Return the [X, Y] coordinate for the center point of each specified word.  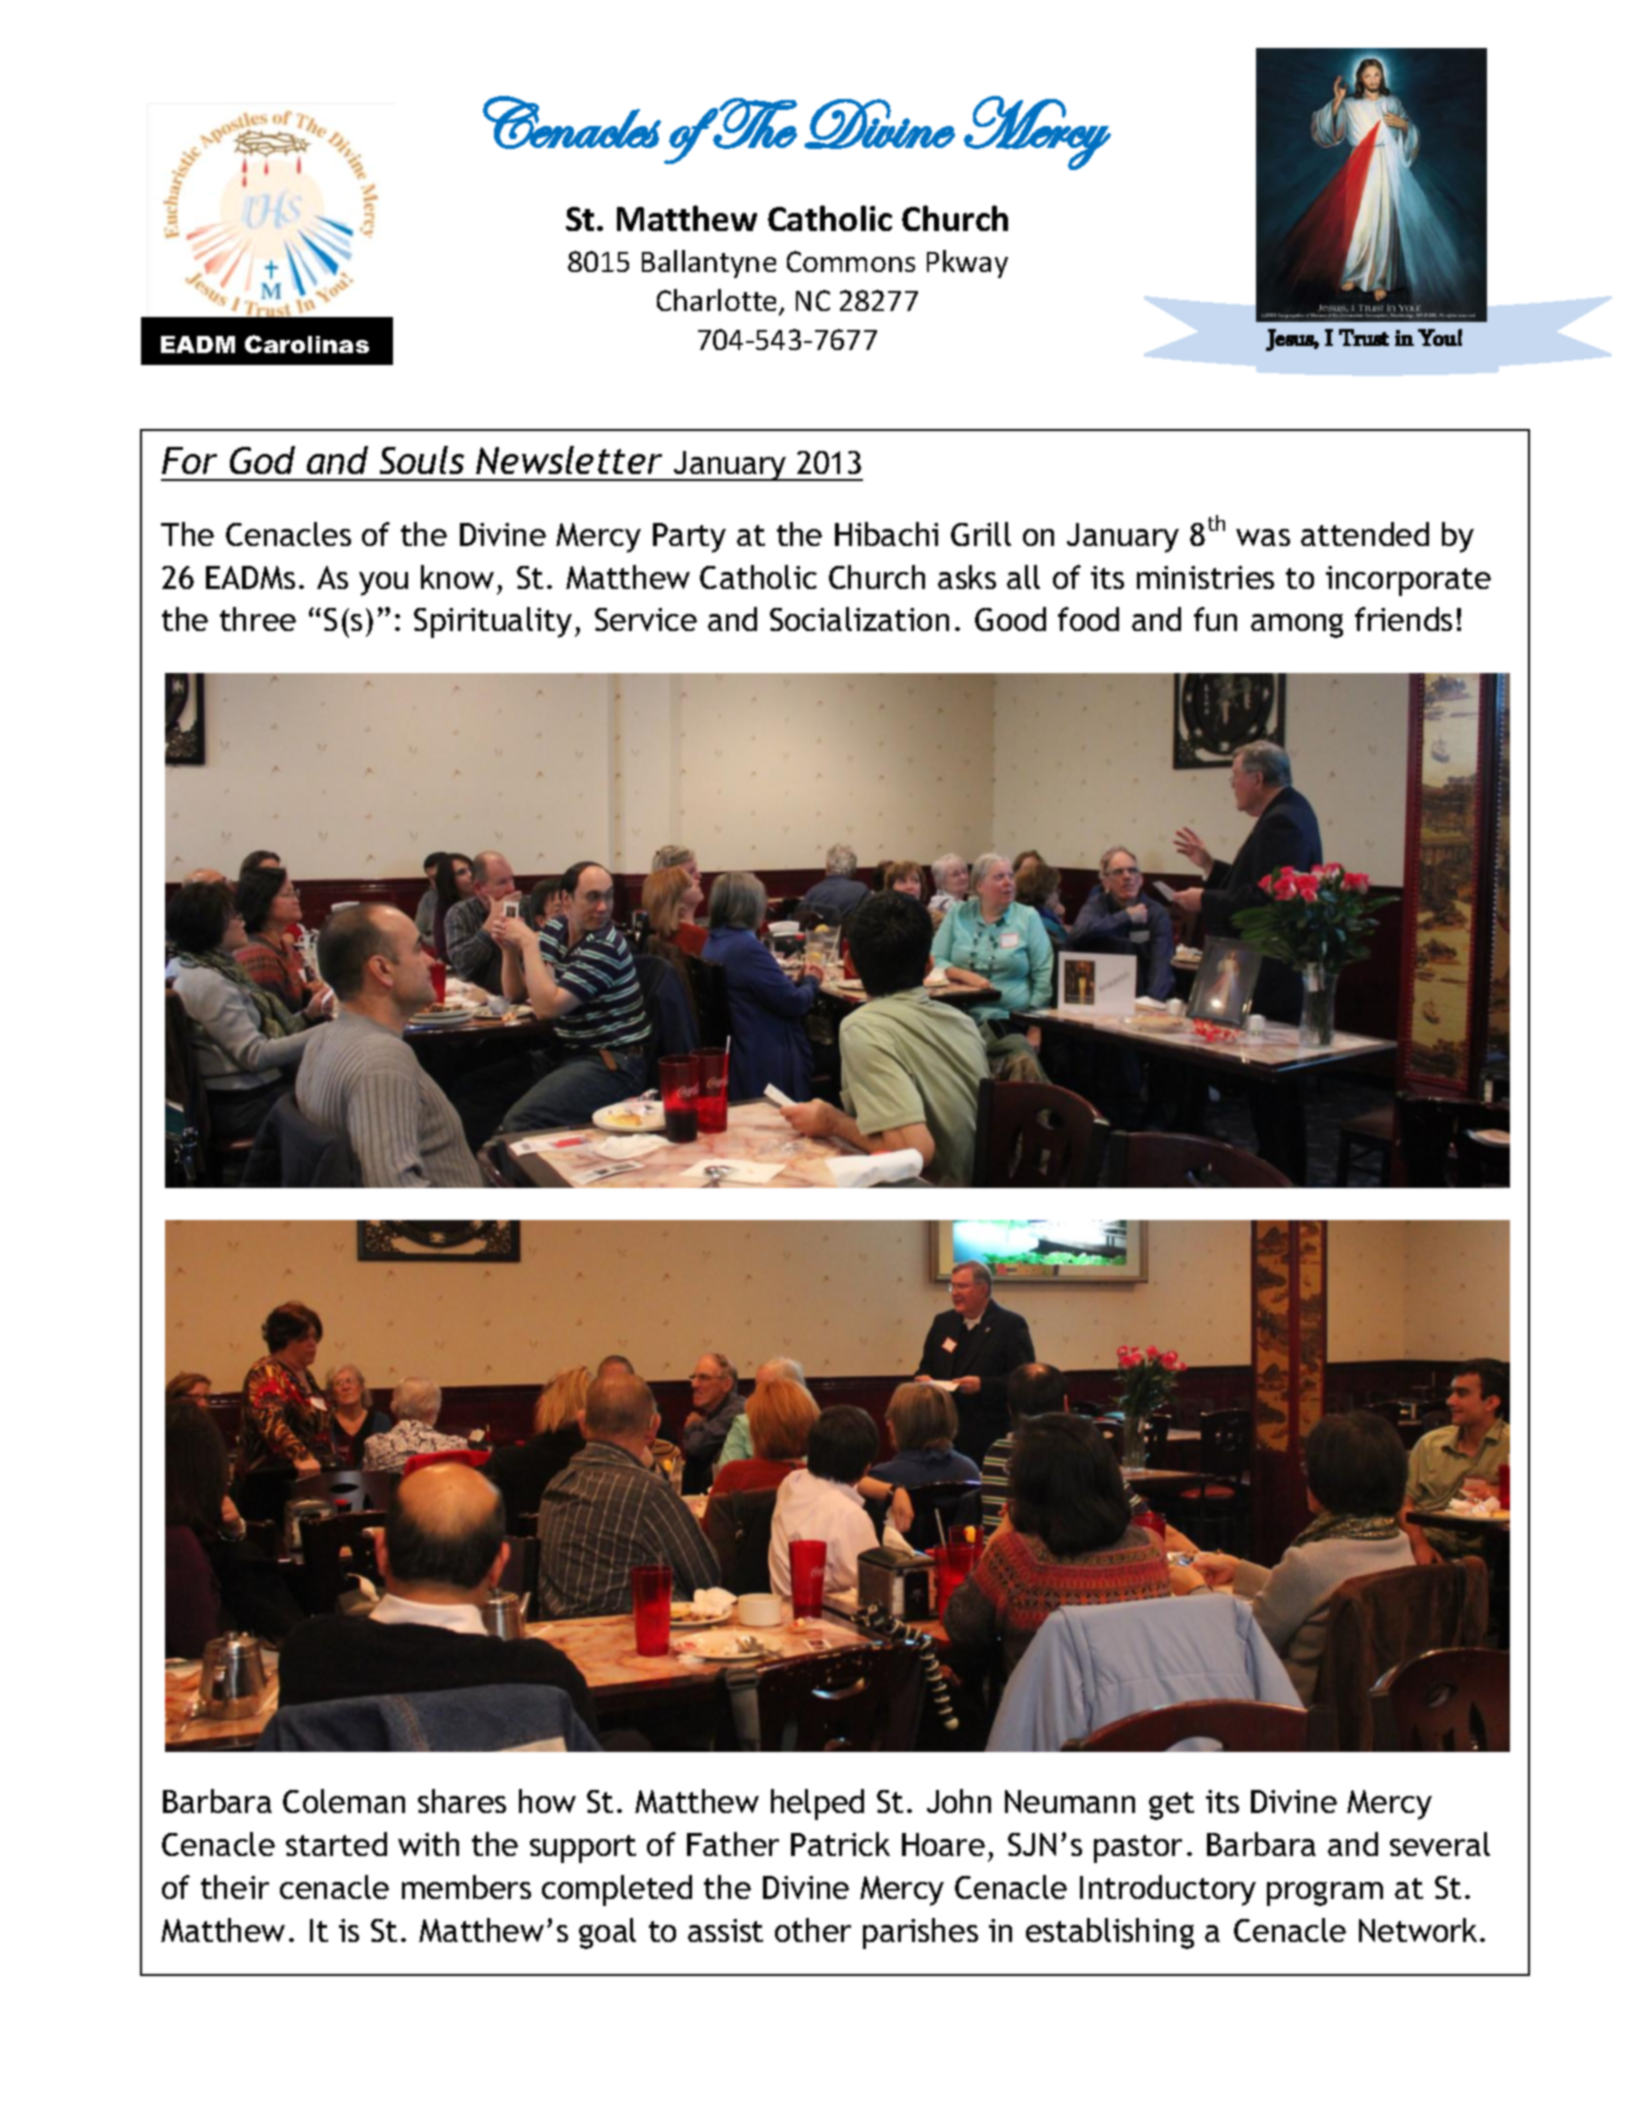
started [336, 1844]
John [959, 1801]
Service [646, 619]
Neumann [1070, 1801]
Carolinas [307, 344]
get [1171, 1806]
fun [1215, 619]
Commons [851, 261]
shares [462, 1801]
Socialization [859, 619]
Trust [1364, 337]
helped [817, 1804]
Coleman [344, 1801]
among [1297, 626]
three [258, 619]
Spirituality [493, 622]
